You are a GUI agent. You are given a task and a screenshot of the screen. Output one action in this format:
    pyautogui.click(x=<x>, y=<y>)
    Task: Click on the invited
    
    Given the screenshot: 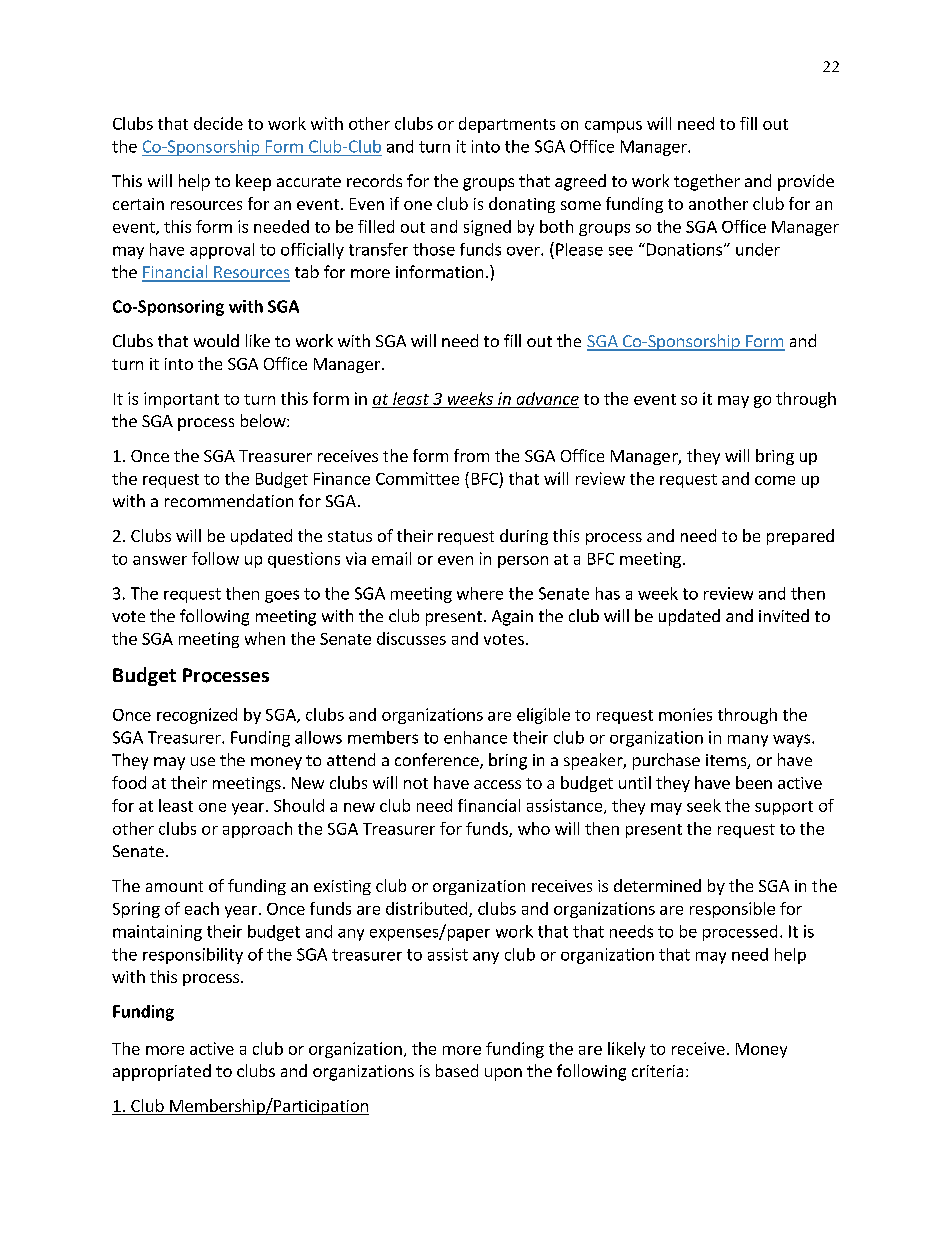 What is the action you would take?
    pyautogui.click(x=784, y=615)
